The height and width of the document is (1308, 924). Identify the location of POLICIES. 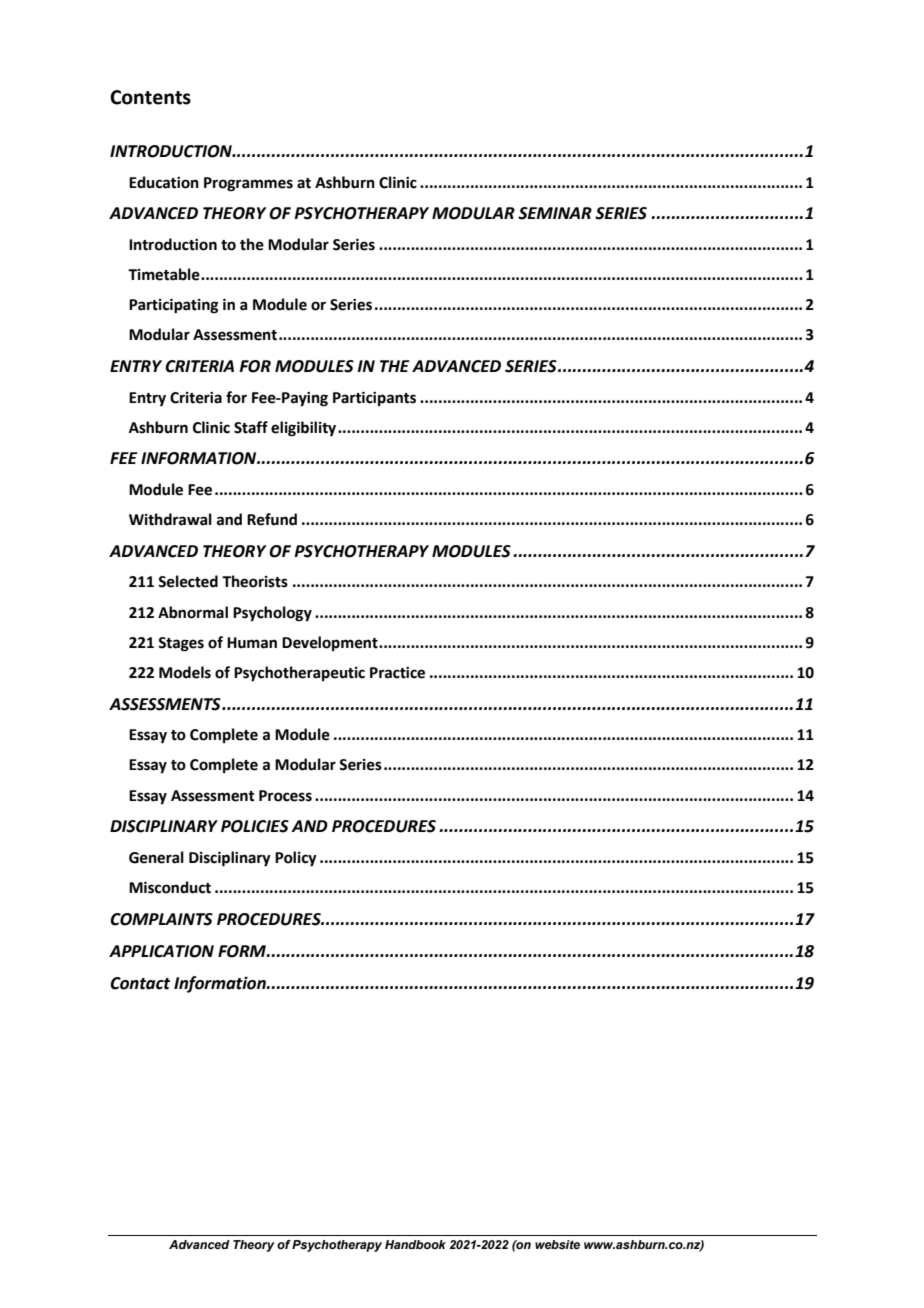
(255, 826).
